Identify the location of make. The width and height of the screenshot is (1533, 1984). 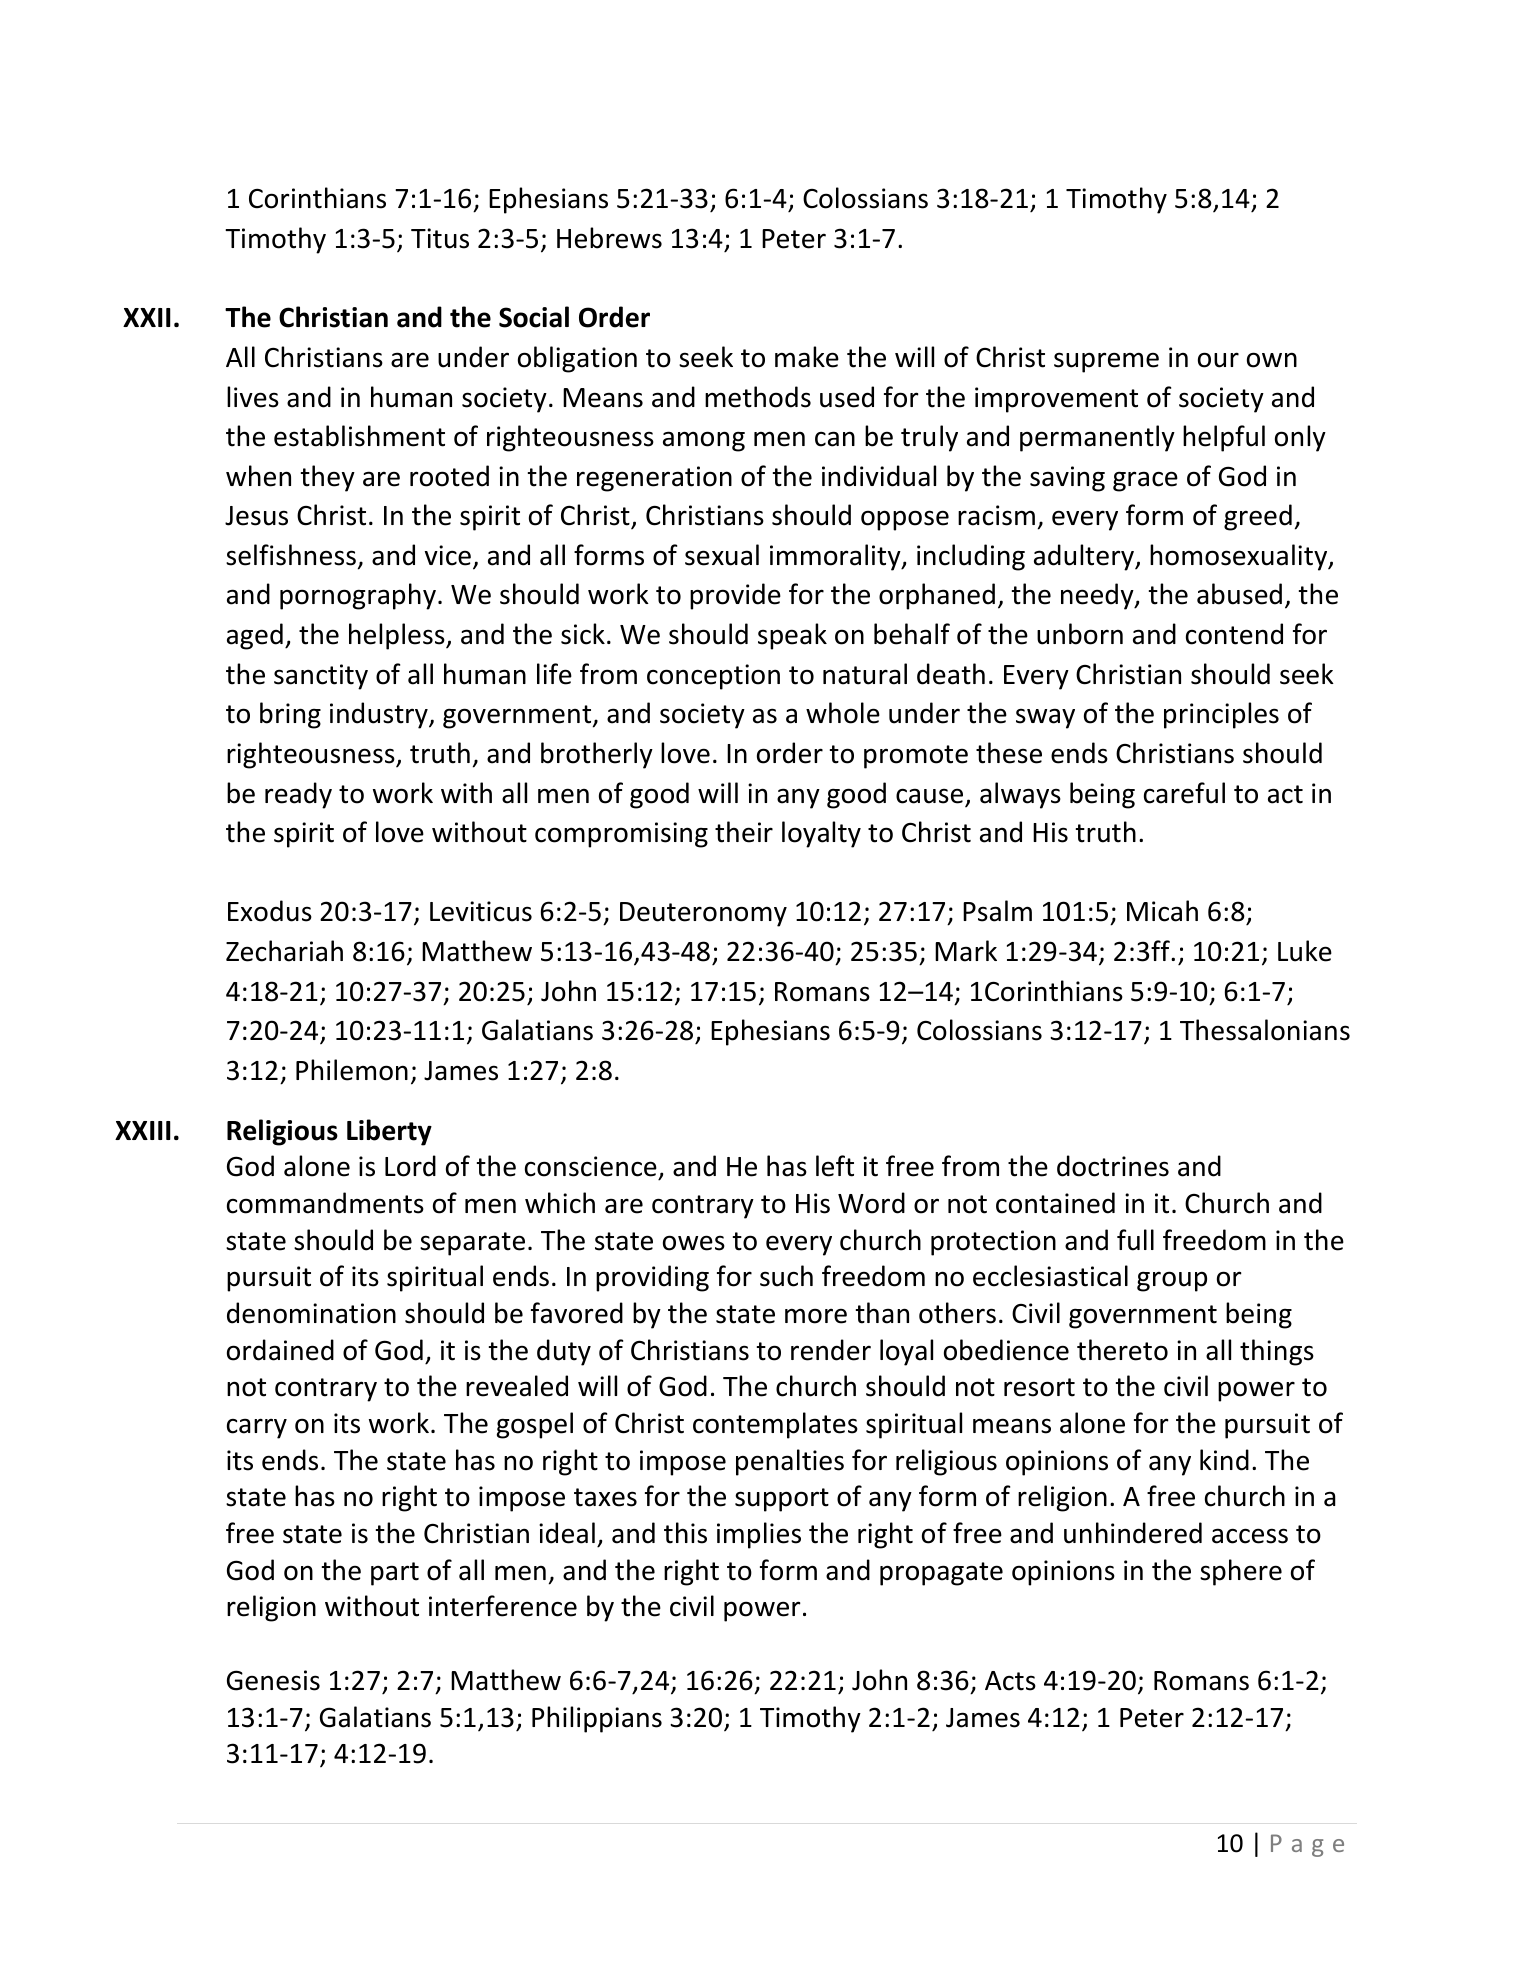
(807, 357).
